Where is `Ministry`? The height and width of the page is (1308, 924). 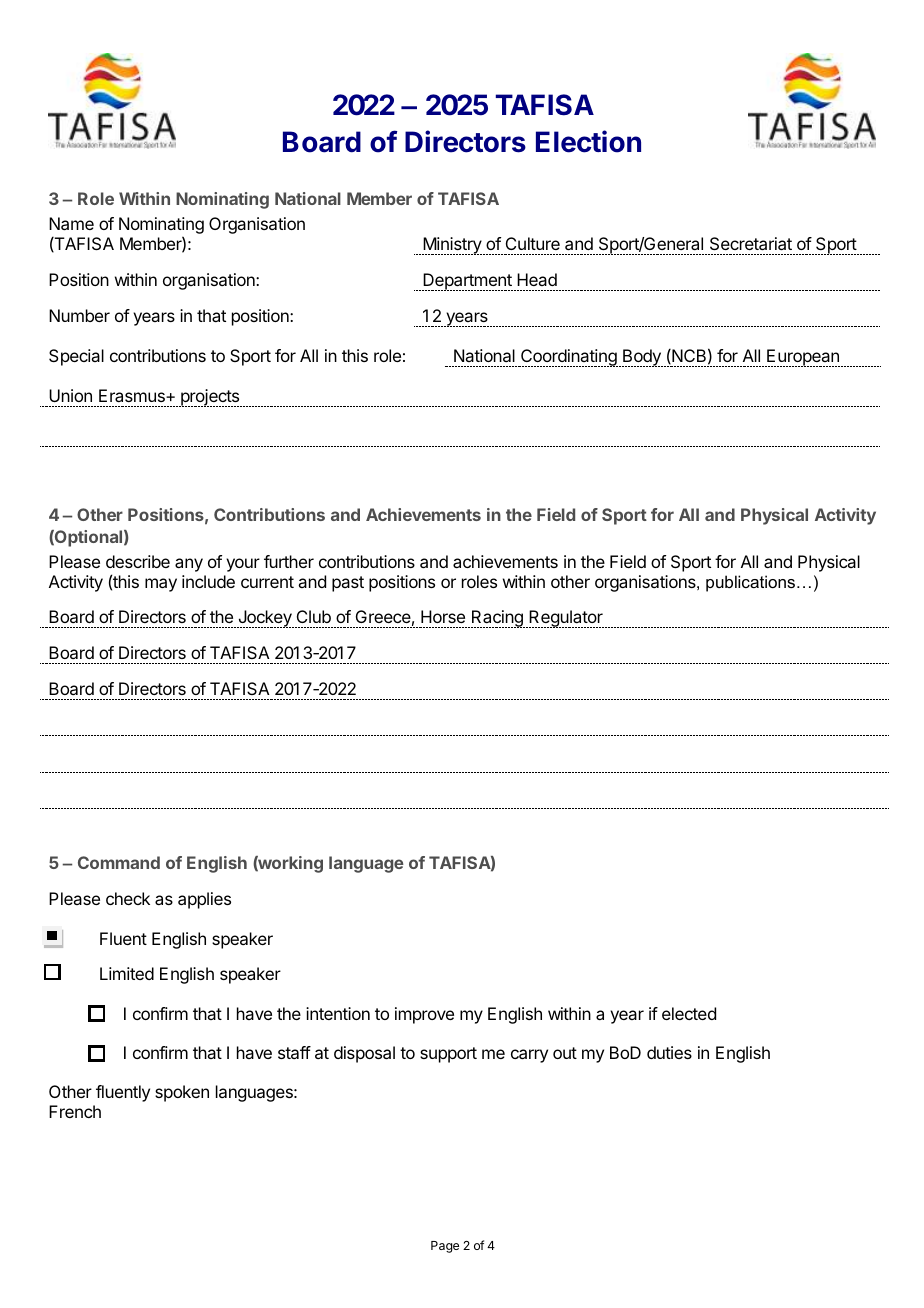
Ministry is located at coordinates (452, 246).
